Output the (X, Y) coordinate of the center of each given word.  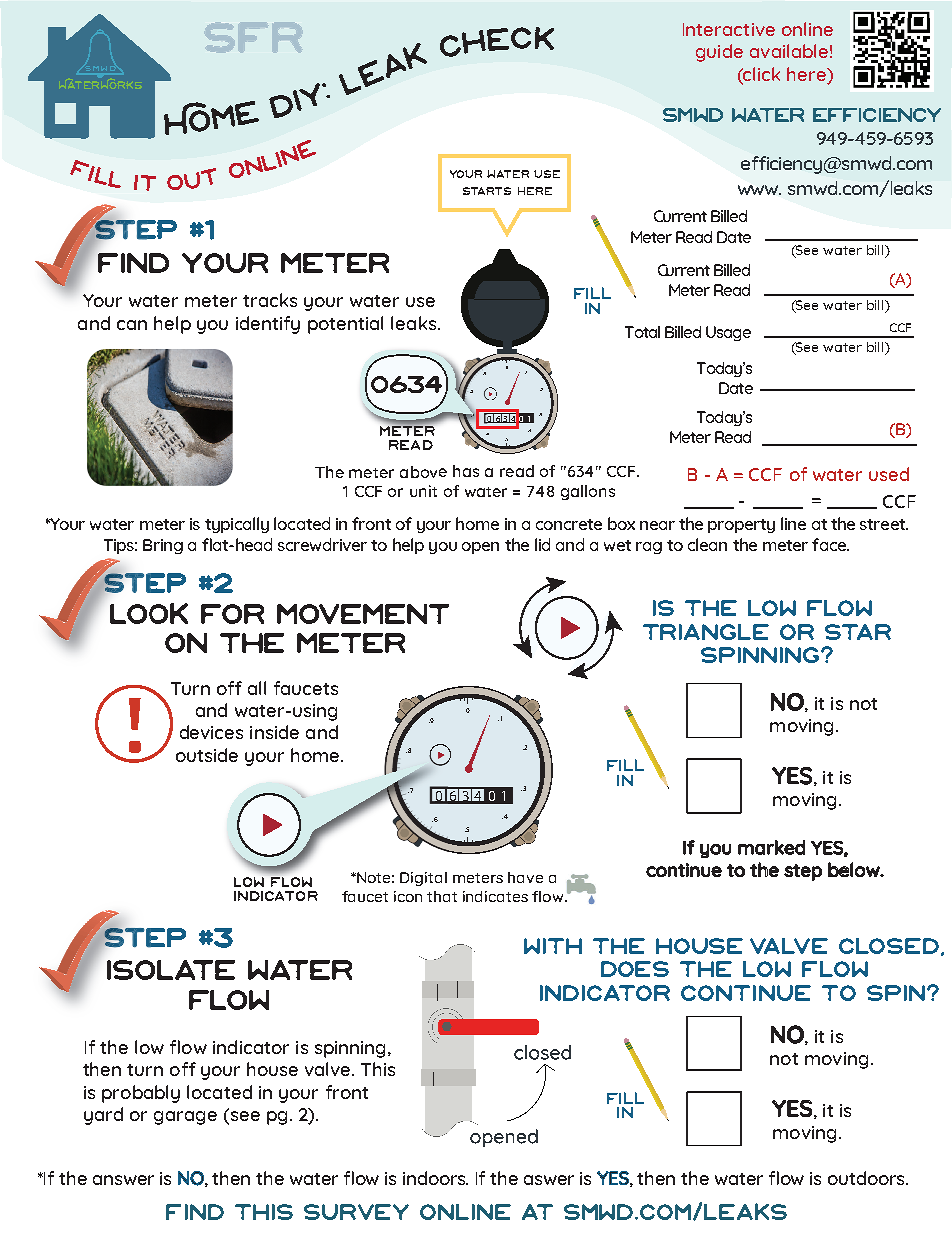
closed (890, 947)
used (889, 474)
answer (123, 1180)
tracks (270, 300)
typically (237, 525)
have (525, 877)
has (466, 471)
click (761, 74)
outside (207, 755)
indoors (435, 1178)
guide (719, 53)
